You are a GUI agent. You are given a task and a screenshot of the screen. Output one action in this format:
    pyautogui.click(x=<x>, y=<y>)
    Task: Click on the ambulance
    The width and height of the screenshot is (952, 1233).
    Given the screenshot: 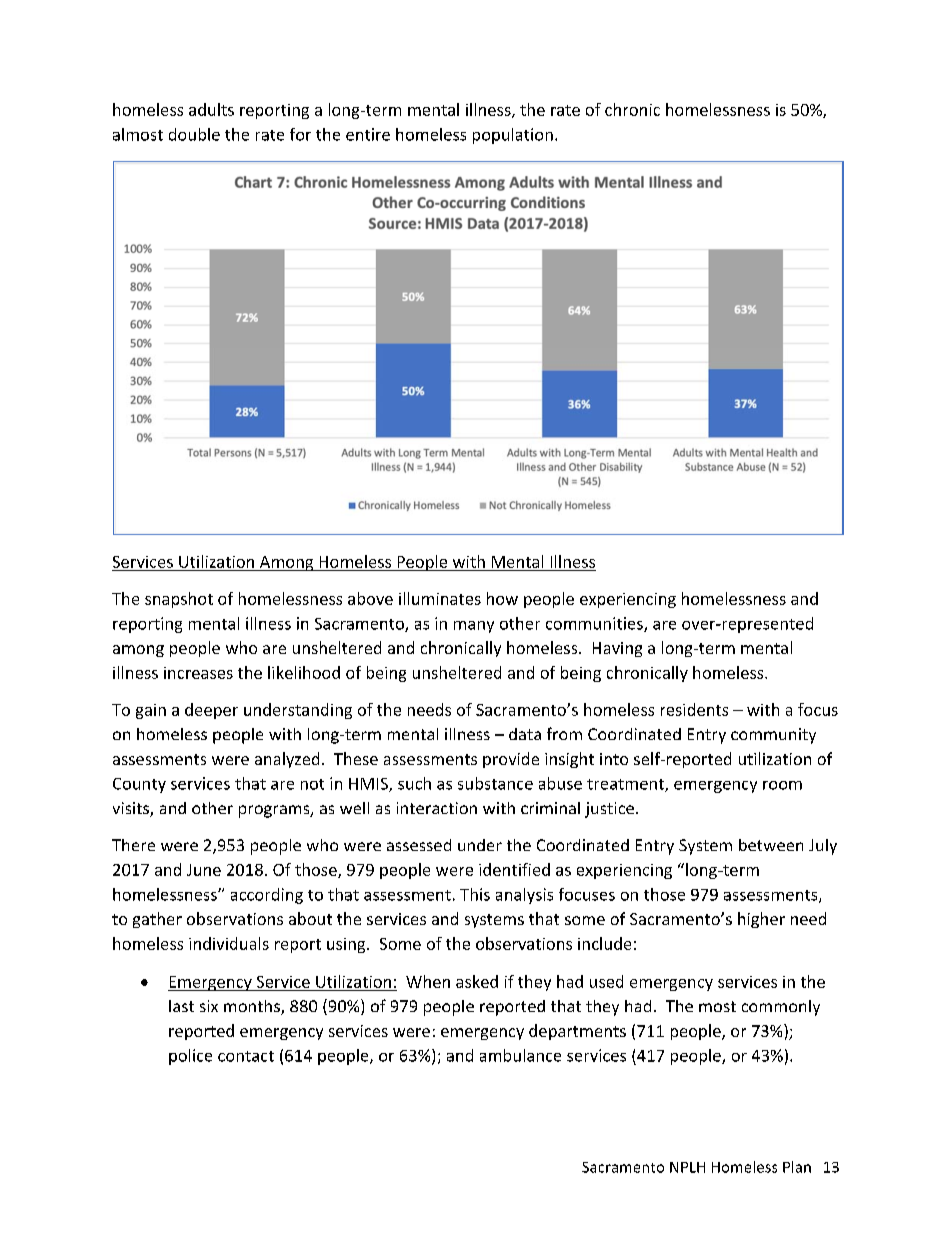 What is the action you would take?
    pyautogui.click(x=520, y=1055)
